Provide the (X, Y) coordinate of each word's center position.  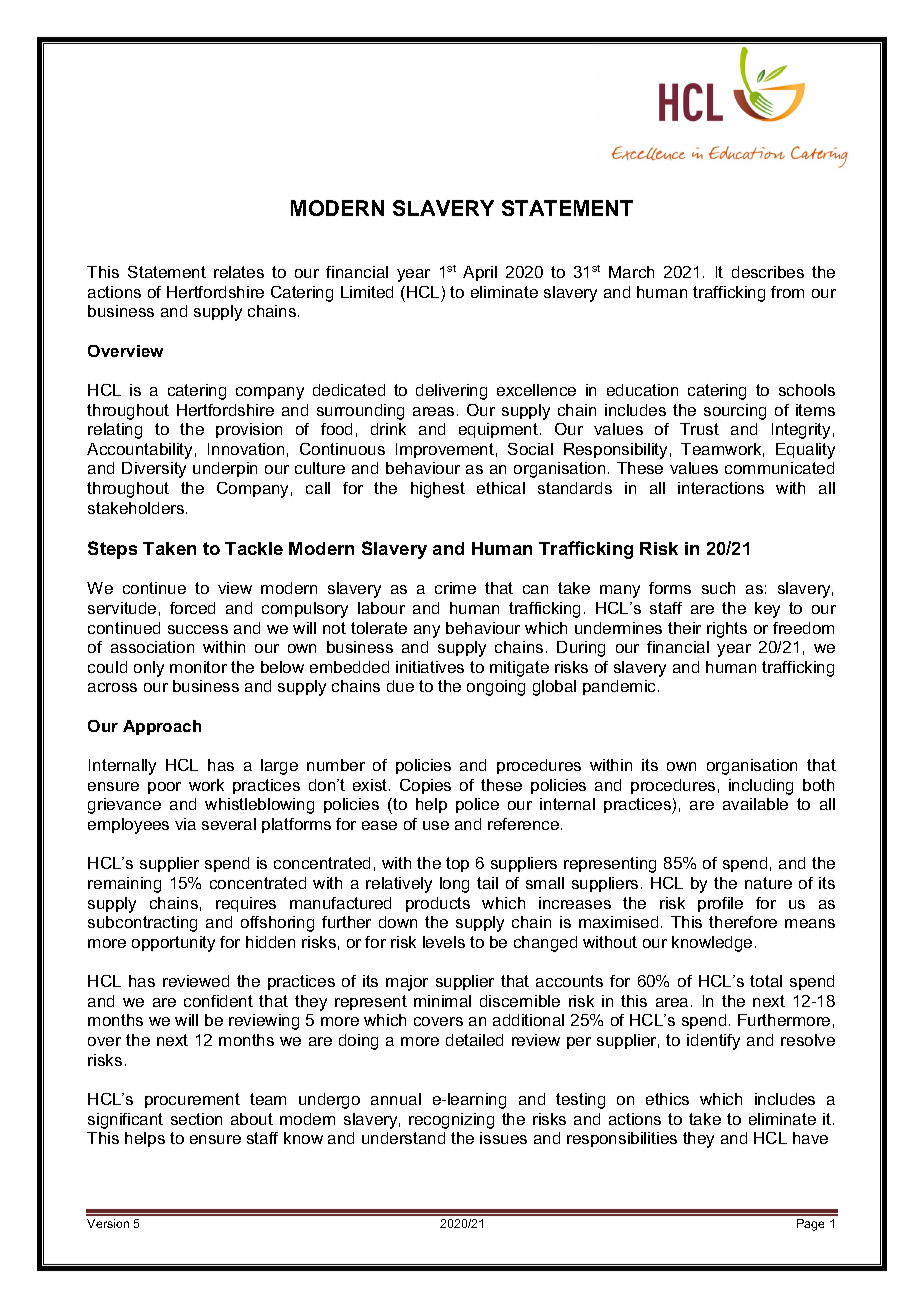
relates (239, 272)
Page (810, 1225)
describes (768, 272)
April (480, 273)
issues (503, 1138)
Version (108, 1223)
